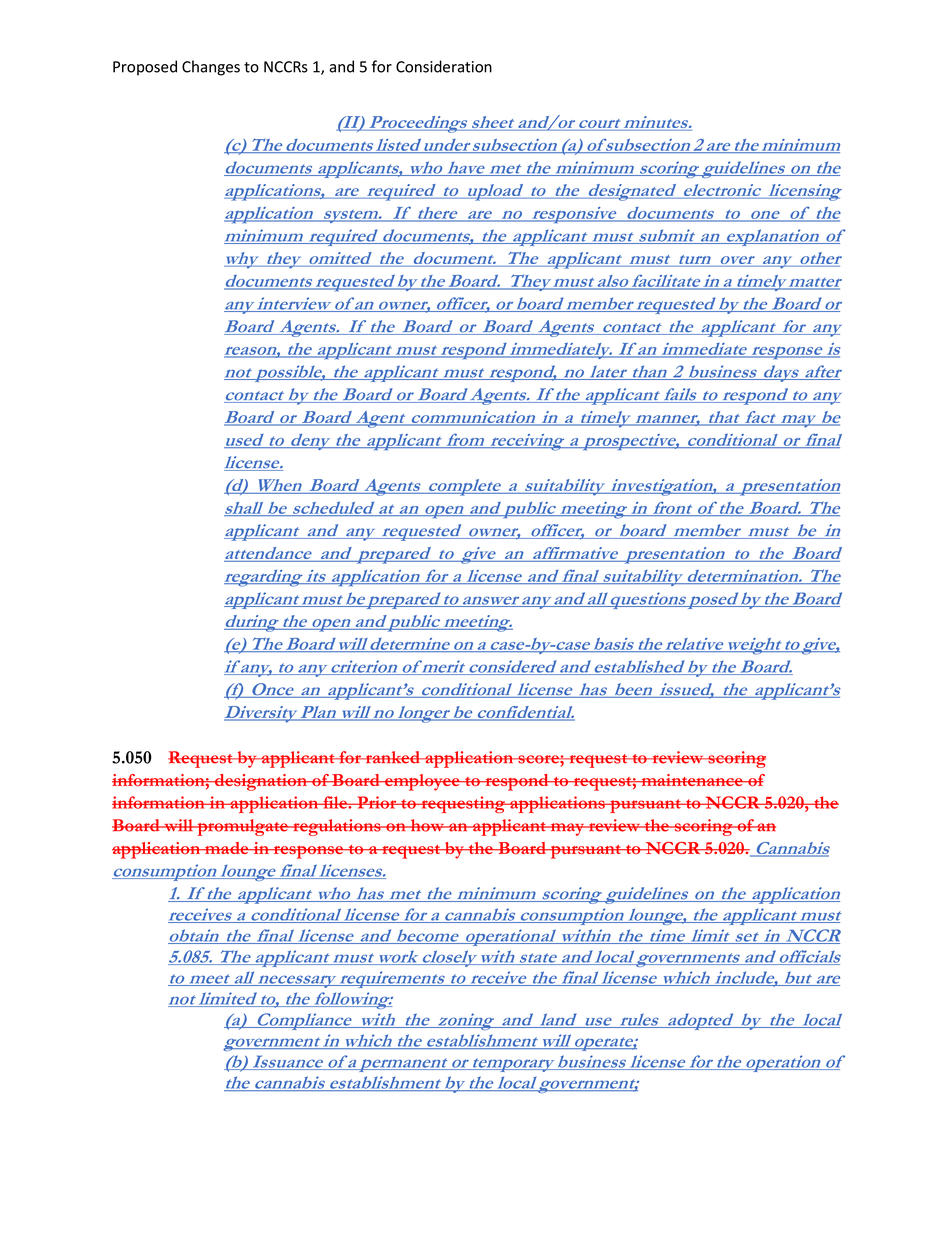 The height and width of the document is (1233, 952). Describe the element at coordinates (337, 827) in the document. I see `regulations` at that location.
